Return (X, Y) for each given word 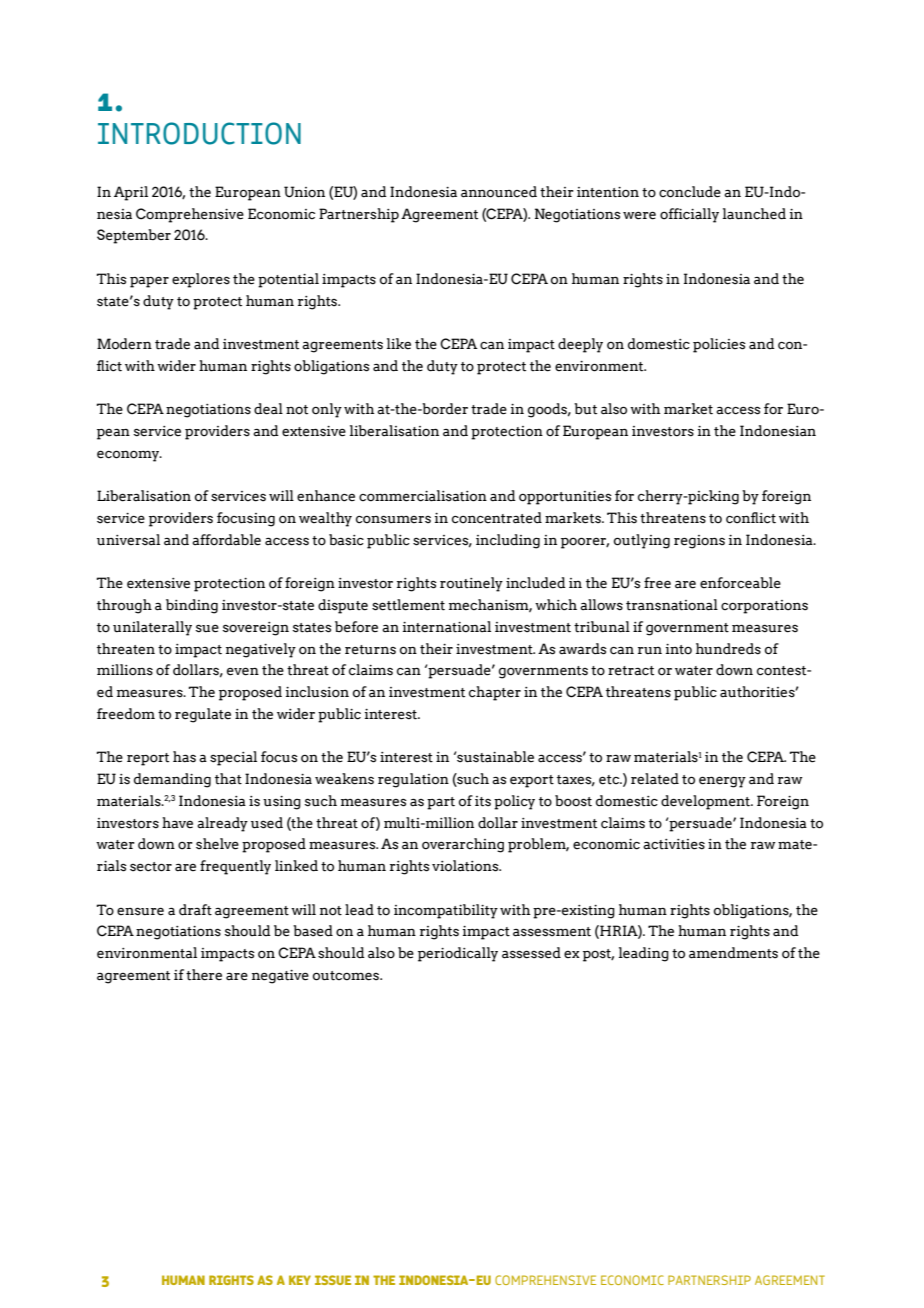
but (585, 409)
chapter (495, 693)
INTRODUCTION (199, 133)
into (679, 649)
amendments (733, 953)
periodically (458, 954)
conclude (690, 192)
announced (499, 192)
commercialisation (423, 496)
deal (268, 409)
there (204, 975)
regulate (203, 715)
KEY (300, 1280)
